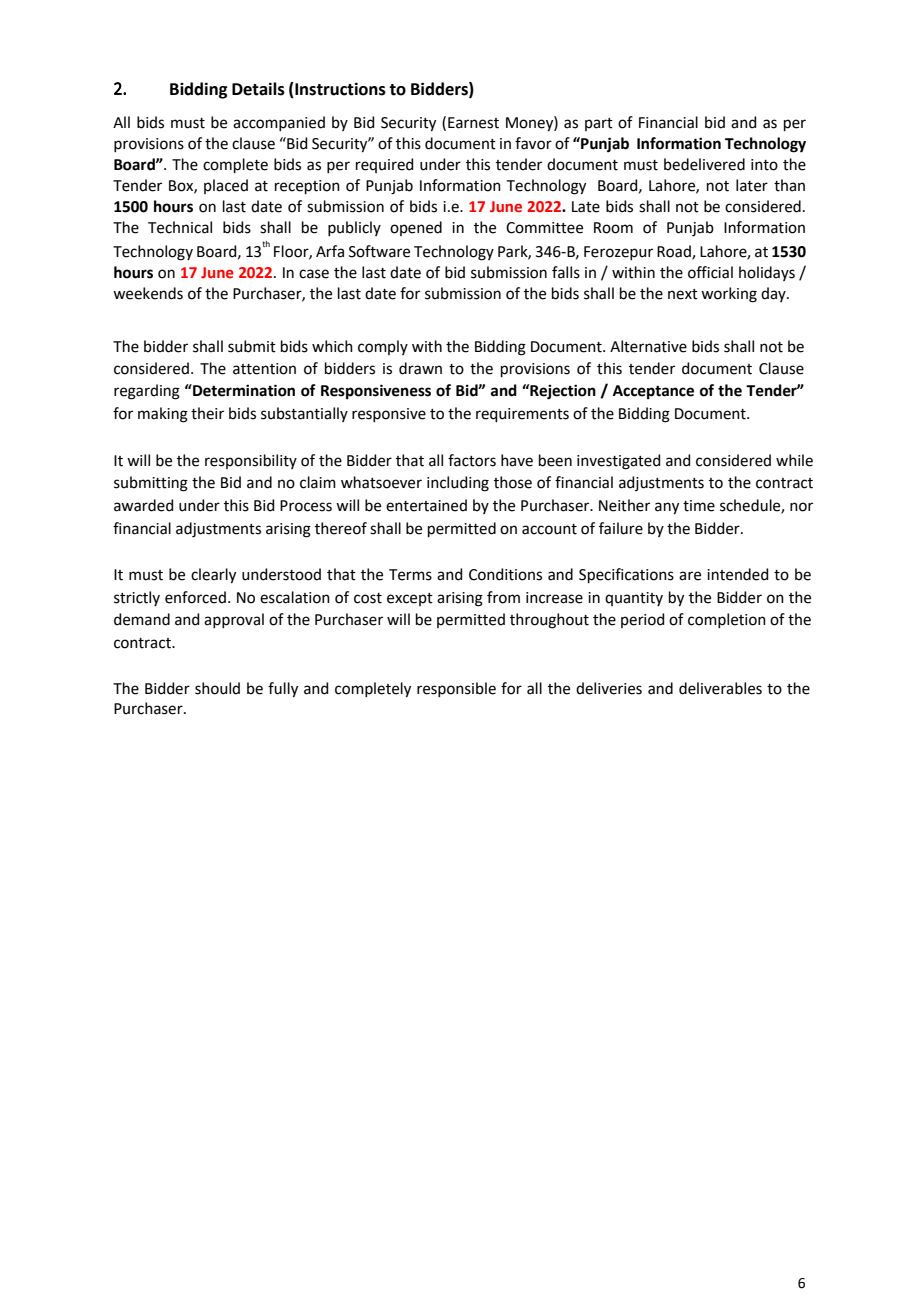 The width and height of the document is (924, 1308). Describe the element at coordinates (699, 506) in the document. I see `time` at that location.
